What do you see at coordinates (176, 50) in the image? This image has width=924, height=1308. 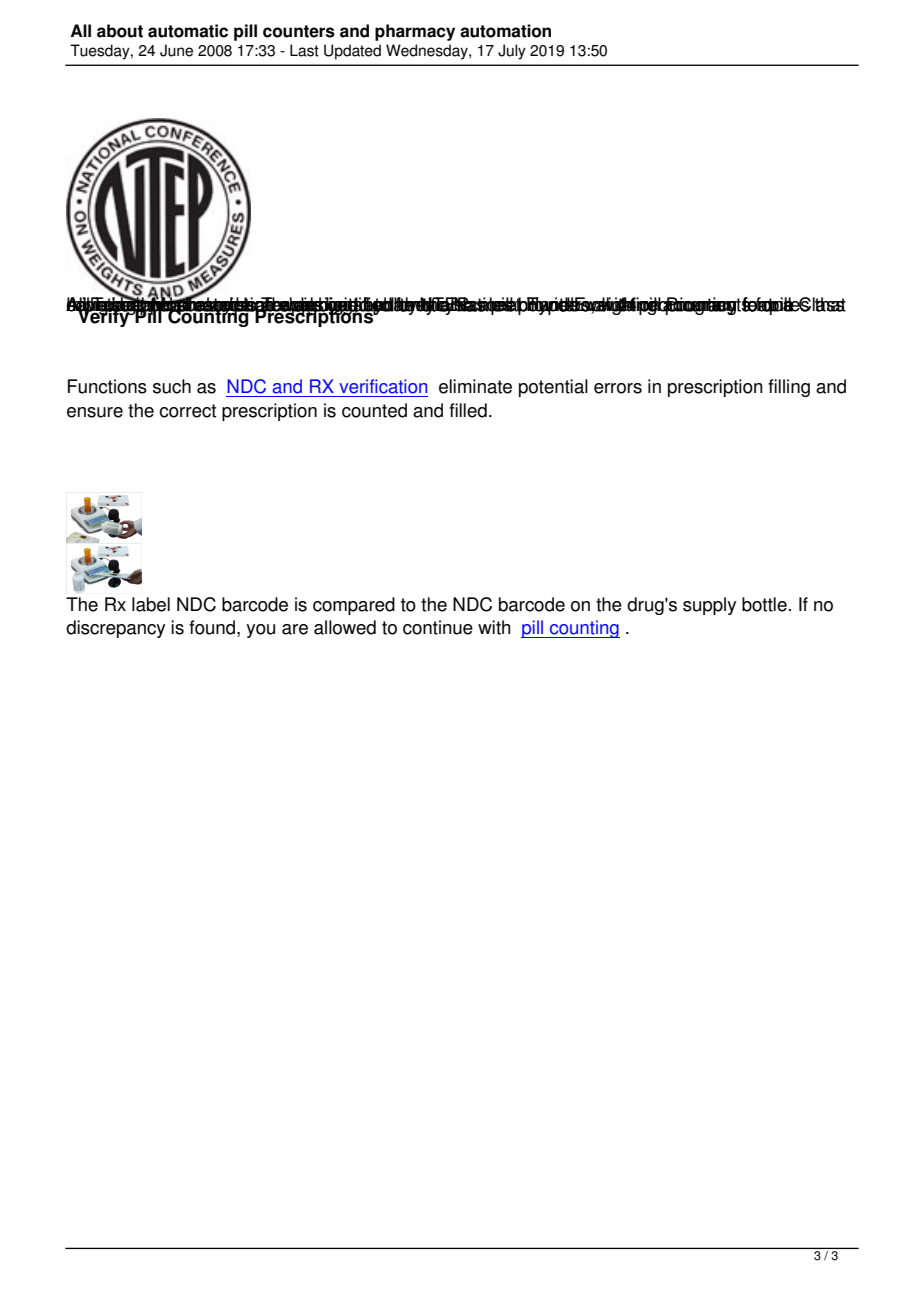 I see `June` at bounding box center [176, 50].
